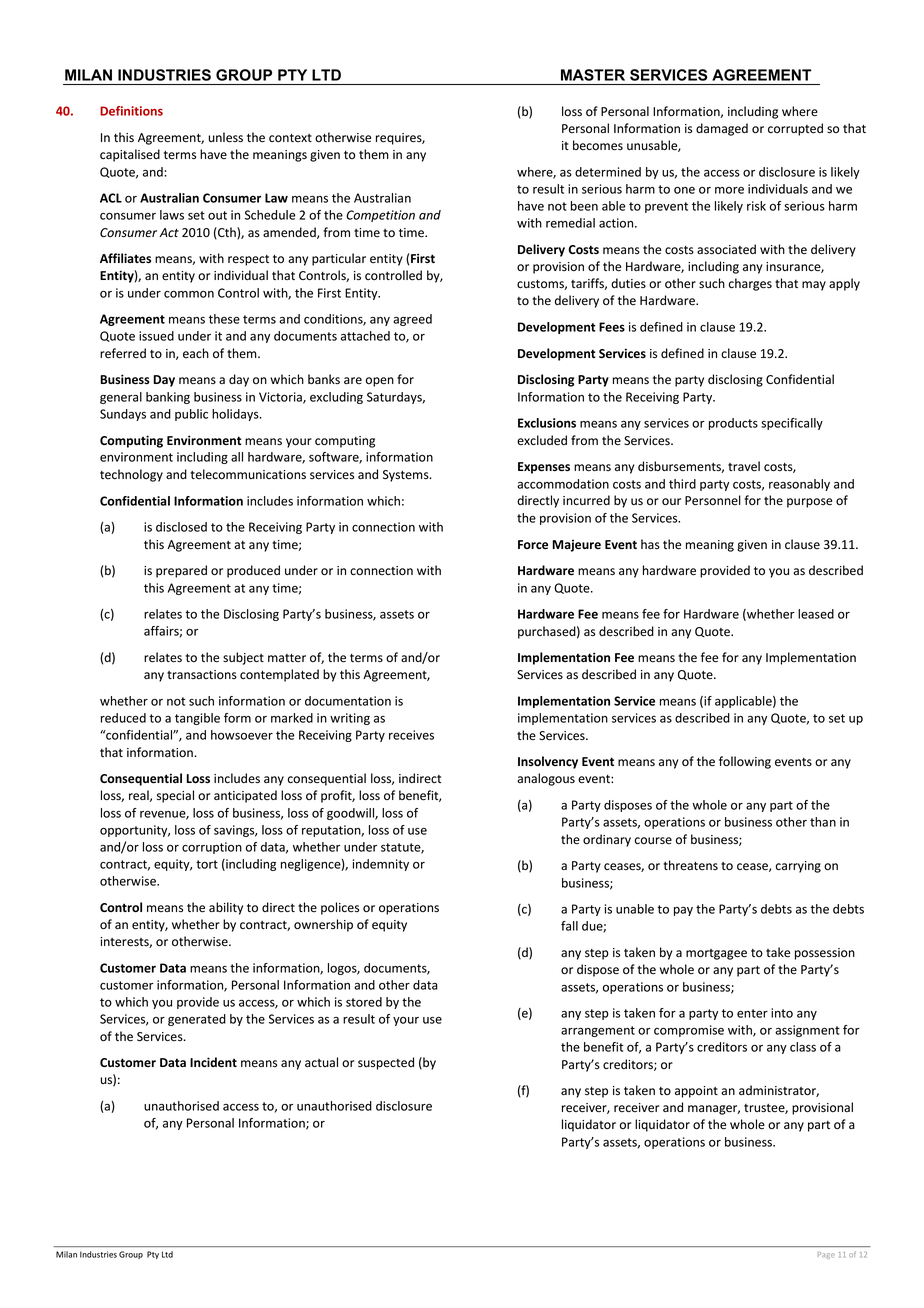 Image resolution: width=924 pixels, height=1308 pixels. What do you see at coordinates (722, 129) in the screenshot?
I see `damaged` at bounding box center [722, 129].
